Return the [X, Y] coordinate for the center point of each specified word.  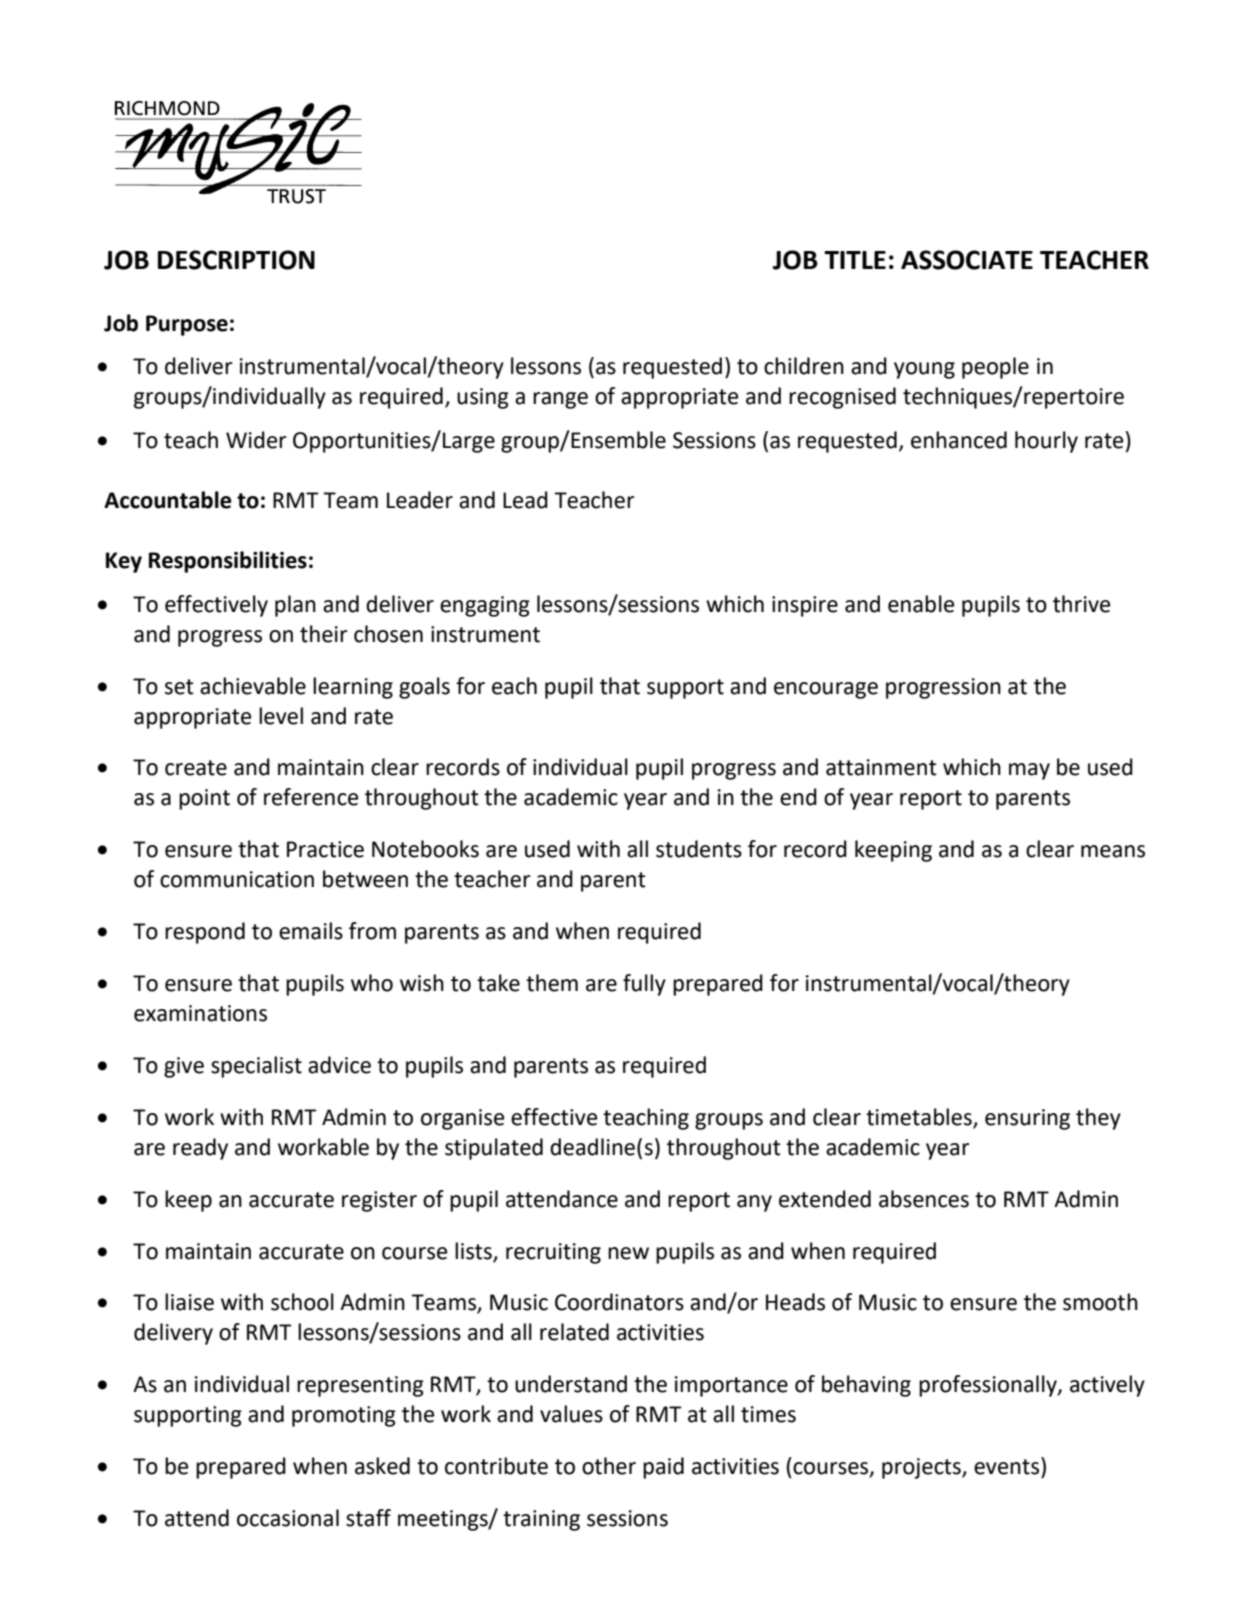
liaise [189, 1302]
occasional [288, 1518]
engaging [485, 606]
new [628, 1253]
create [196, 768]
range [560, 400]
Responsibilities [228, 562]
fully [644, 985]
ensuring [1027, 1119]
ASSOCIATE [967, 260]
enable [921, 604]
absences [924, 1199]
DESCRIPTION [236, 260]
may [1029, 771]
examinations [200, 1013]
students [699, 849]
